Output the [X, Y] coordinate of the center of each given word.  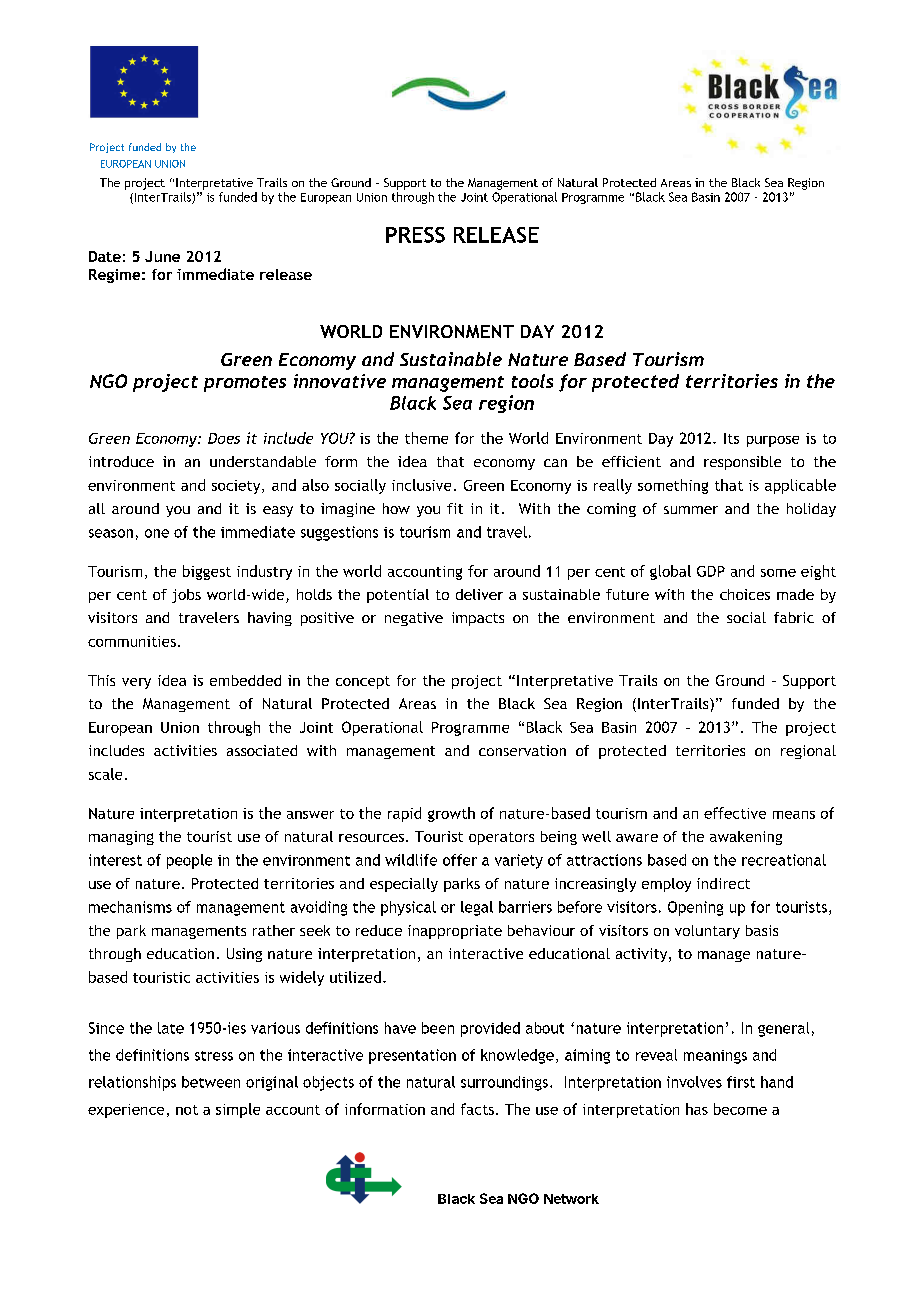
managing [121, 838]
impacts [478, 619]
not [187, 1110]
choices [745, 594]
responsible [742, 463]
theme [426, 438]
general [783, 1029]
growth [451, 814]
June [162, 256]
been [438, 1028]
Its [731, 438]
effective [735, 813]
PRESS [415, 235]
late [171, 1028]
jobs [186, 596]
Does [224, 438]
